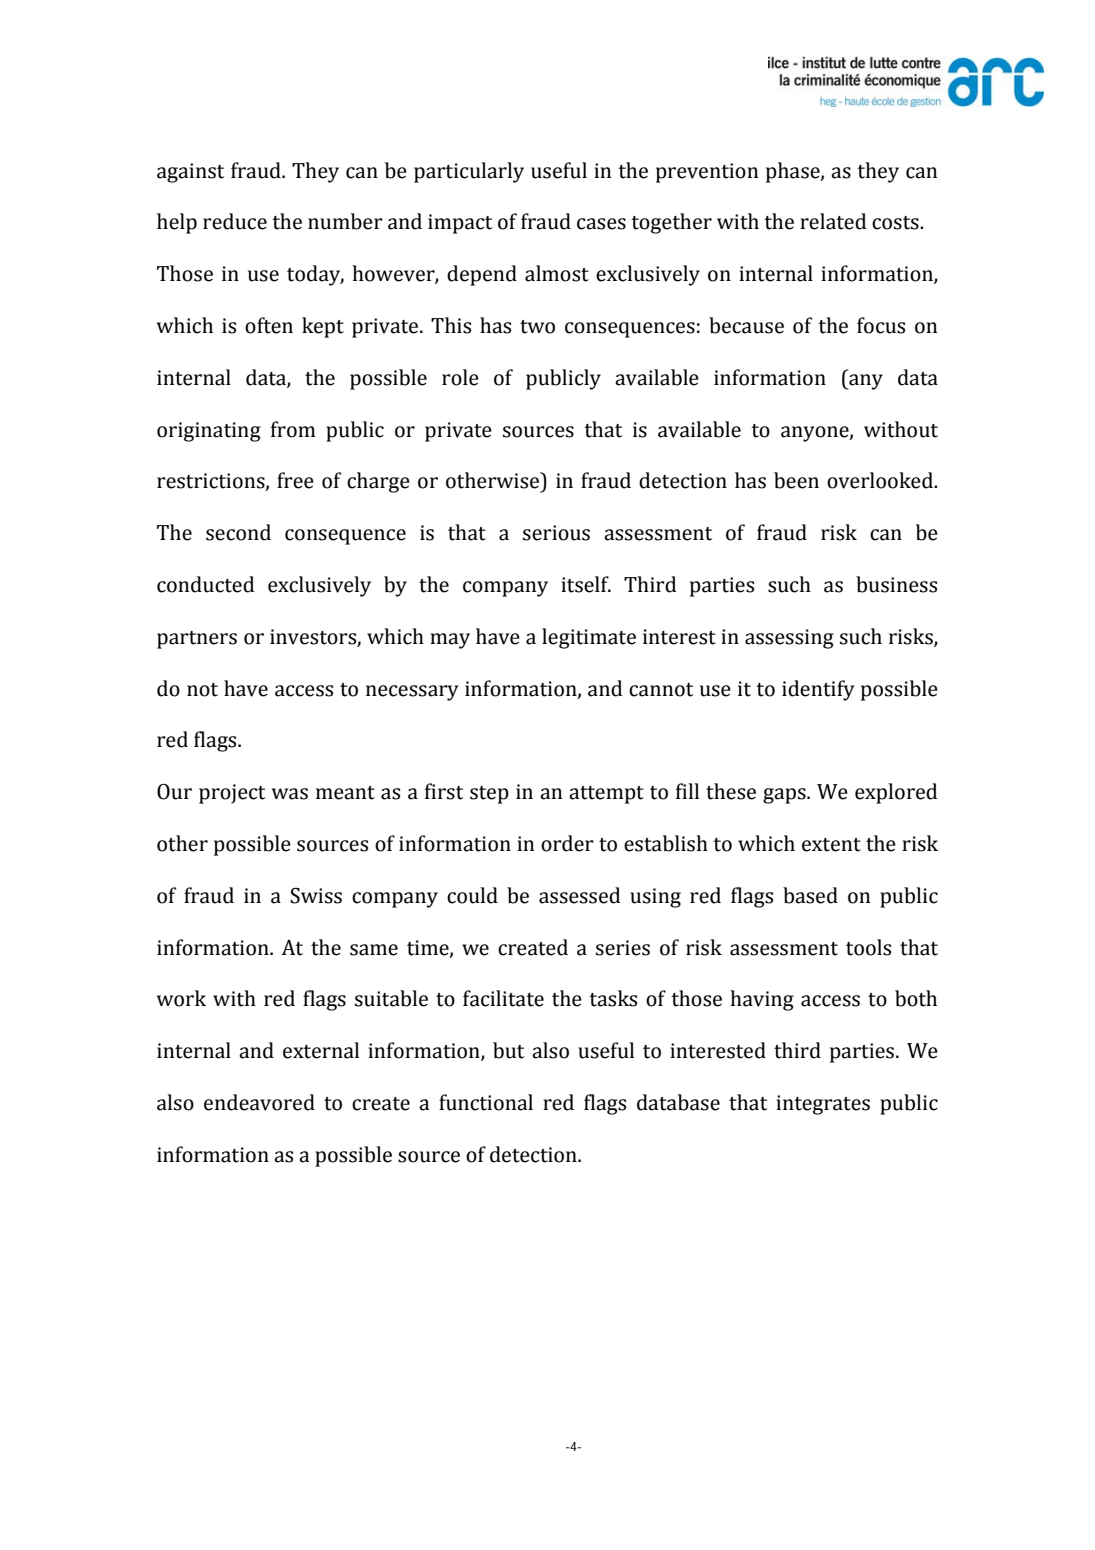  What do you see at coordinates (589, 638) in the image?
I see `legitimate` at bounding box center [589, 638].
